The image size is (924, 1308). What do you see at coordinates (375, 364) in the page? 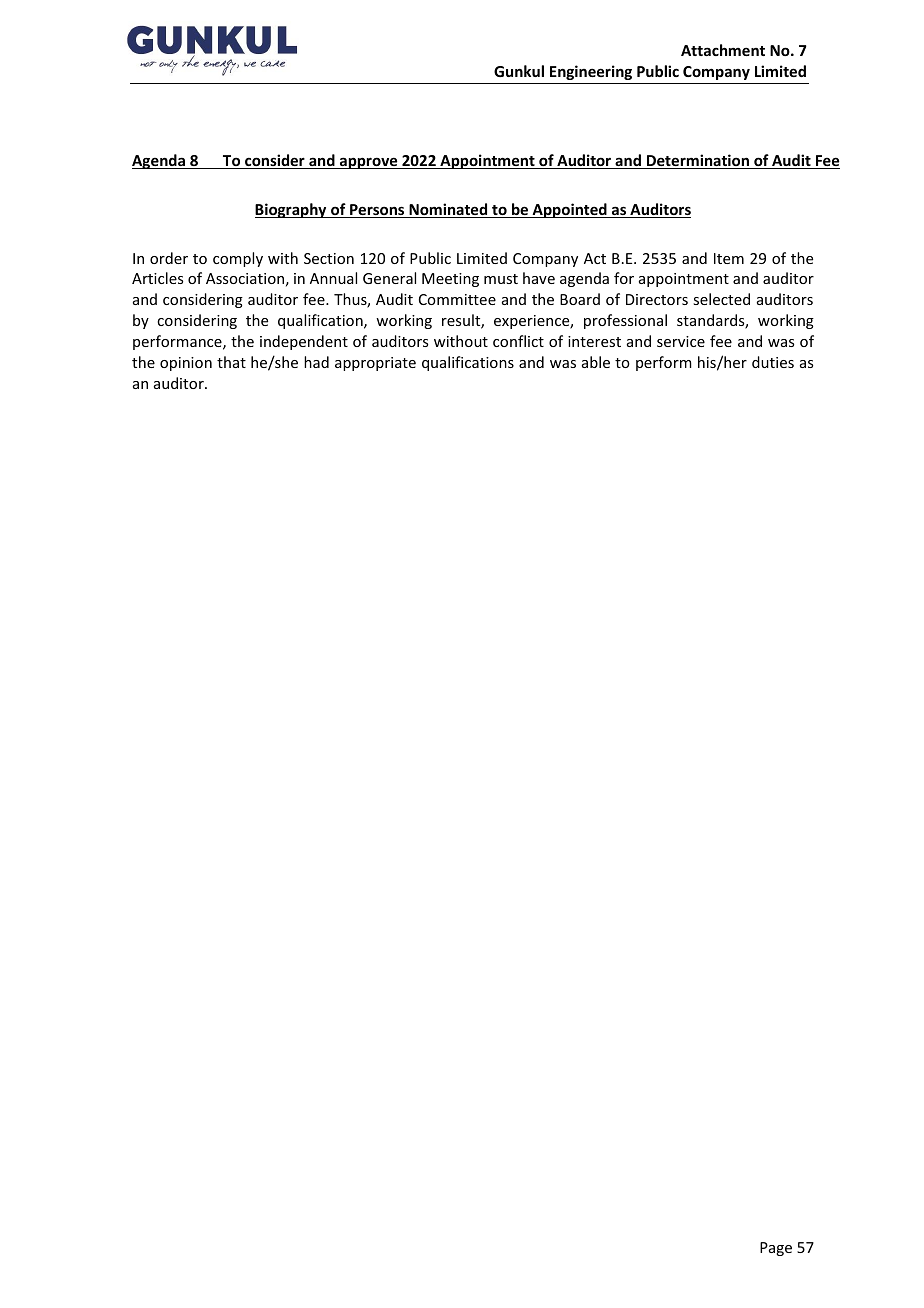
I see `appropriate` at bounding box center [375, 364].
